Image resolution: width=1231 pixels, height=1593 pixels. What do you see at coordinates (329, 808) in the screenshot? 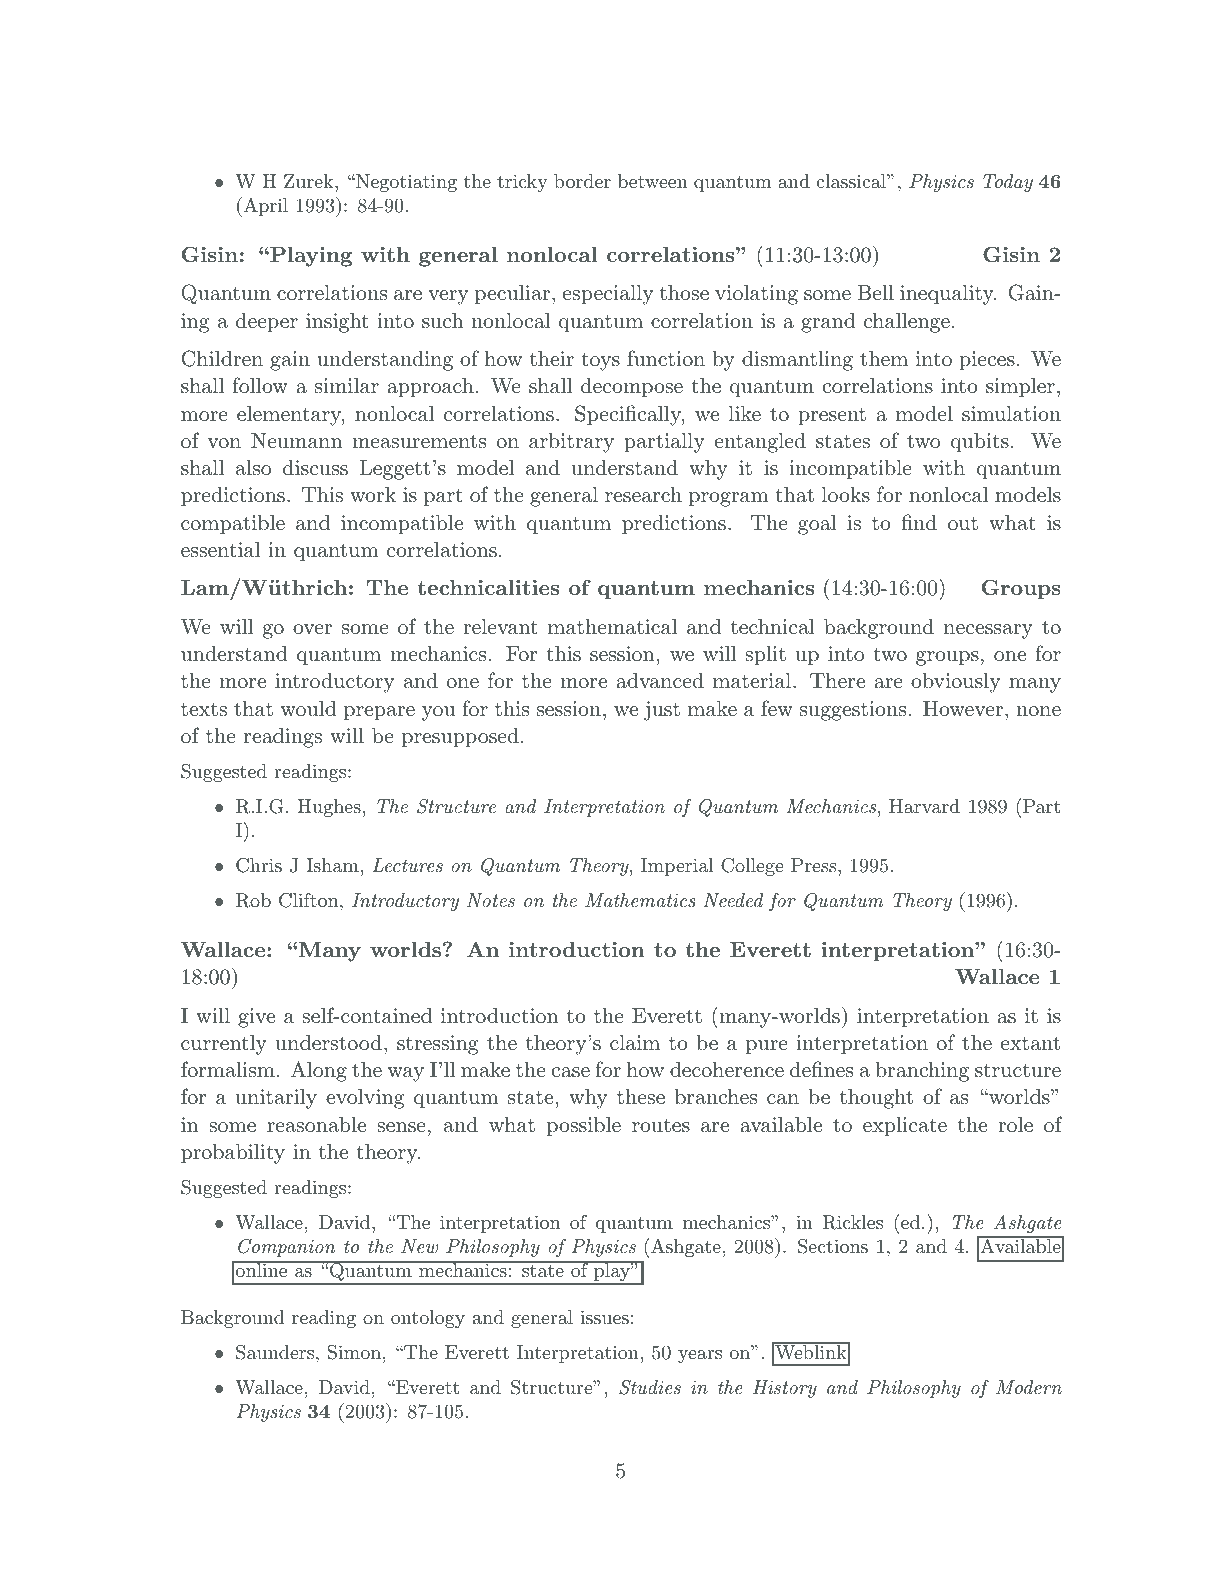
I see `Hughes` at bounding box center [329, 808].
